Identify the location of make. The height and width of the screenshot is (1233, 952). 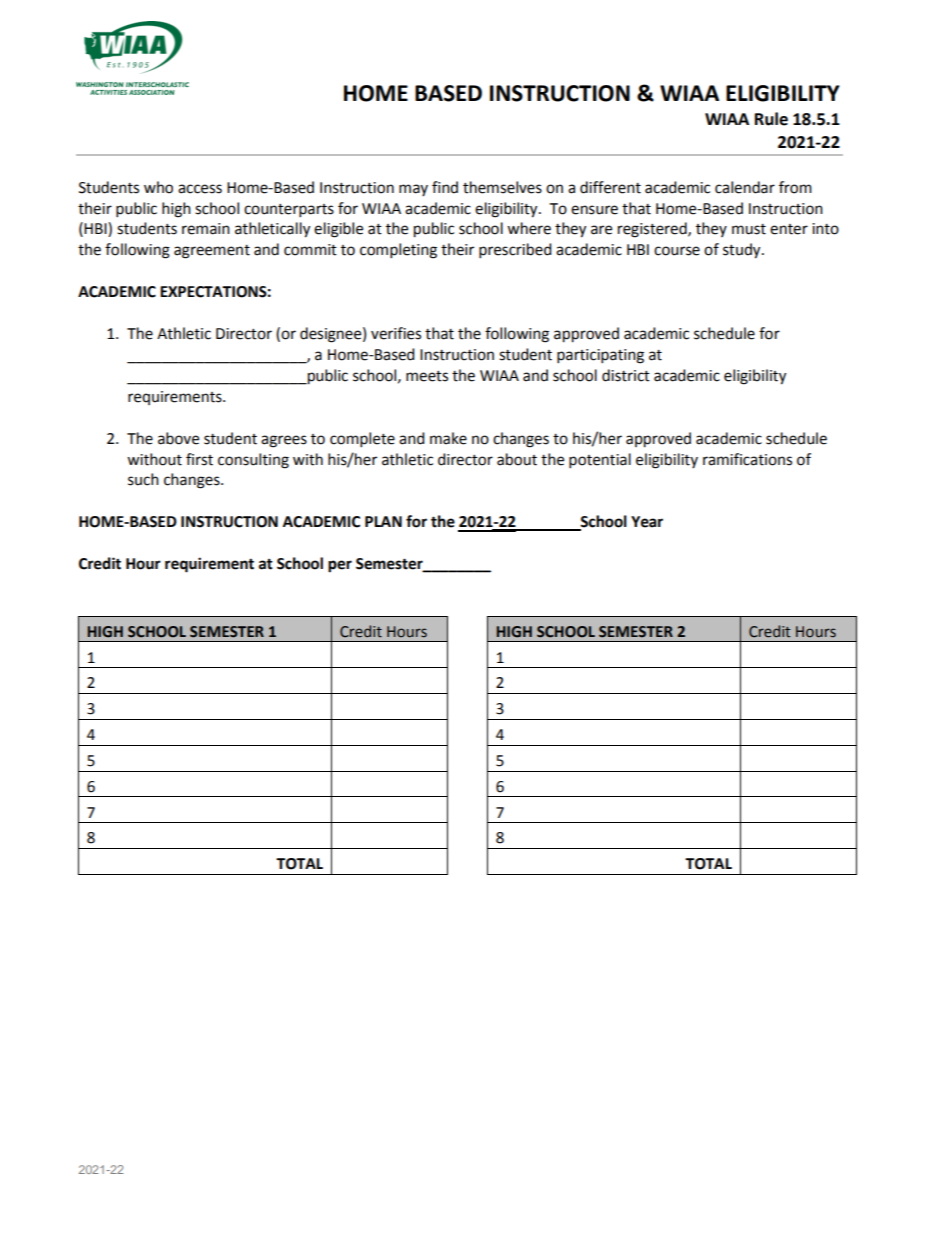
(448, 438).
